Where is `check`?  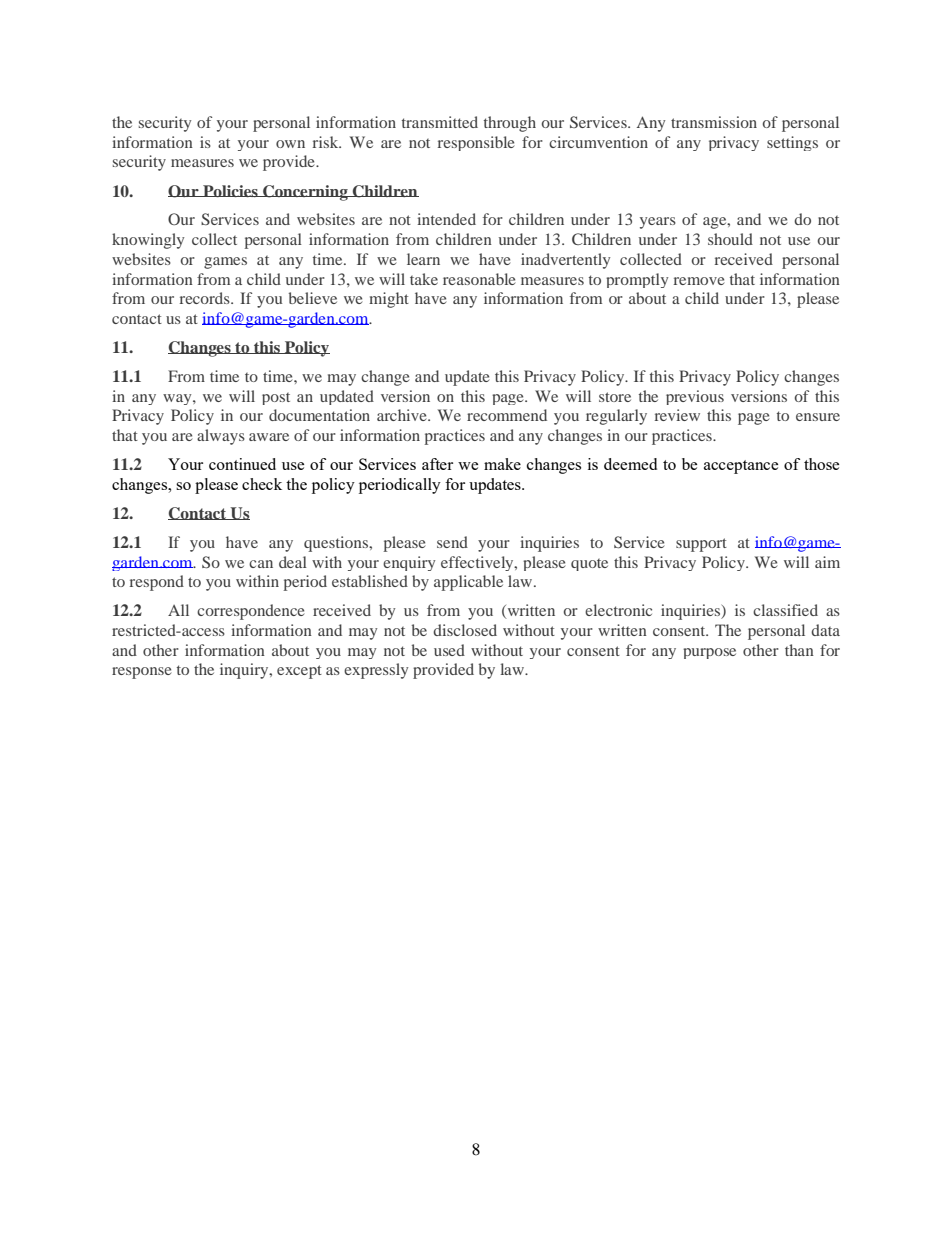
check is located at coordinates (262, 484).
